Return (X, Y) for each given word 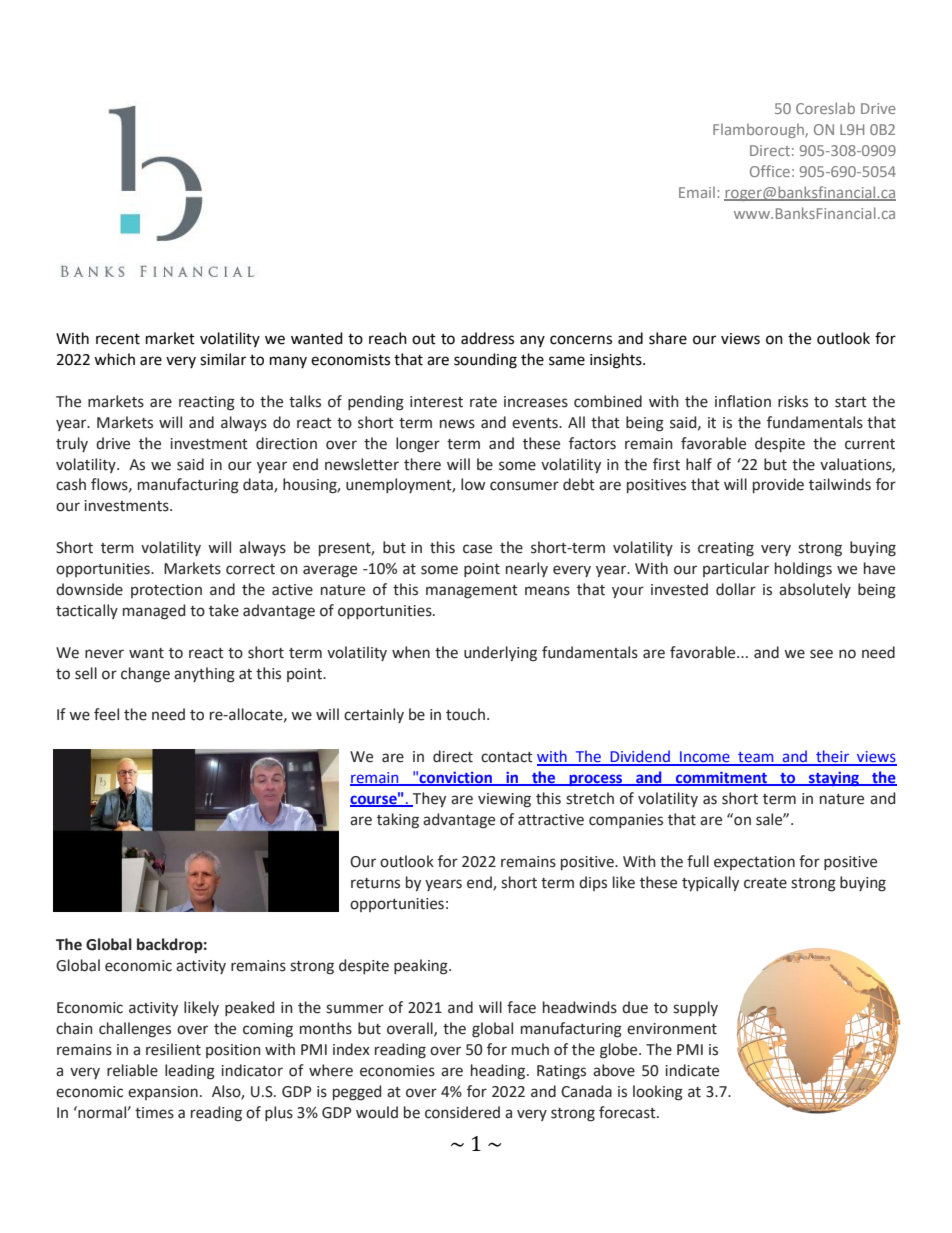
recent (118, 339)
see (821, 654)
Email (697, 192)
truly (72, 444)
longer (418, 445)
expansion (163, 1093)
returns (375, 883)
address (487, 338)
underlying (500, 654)
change (145, 675)
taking (398, 821)
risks (793, 401)
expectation (754, 863)
